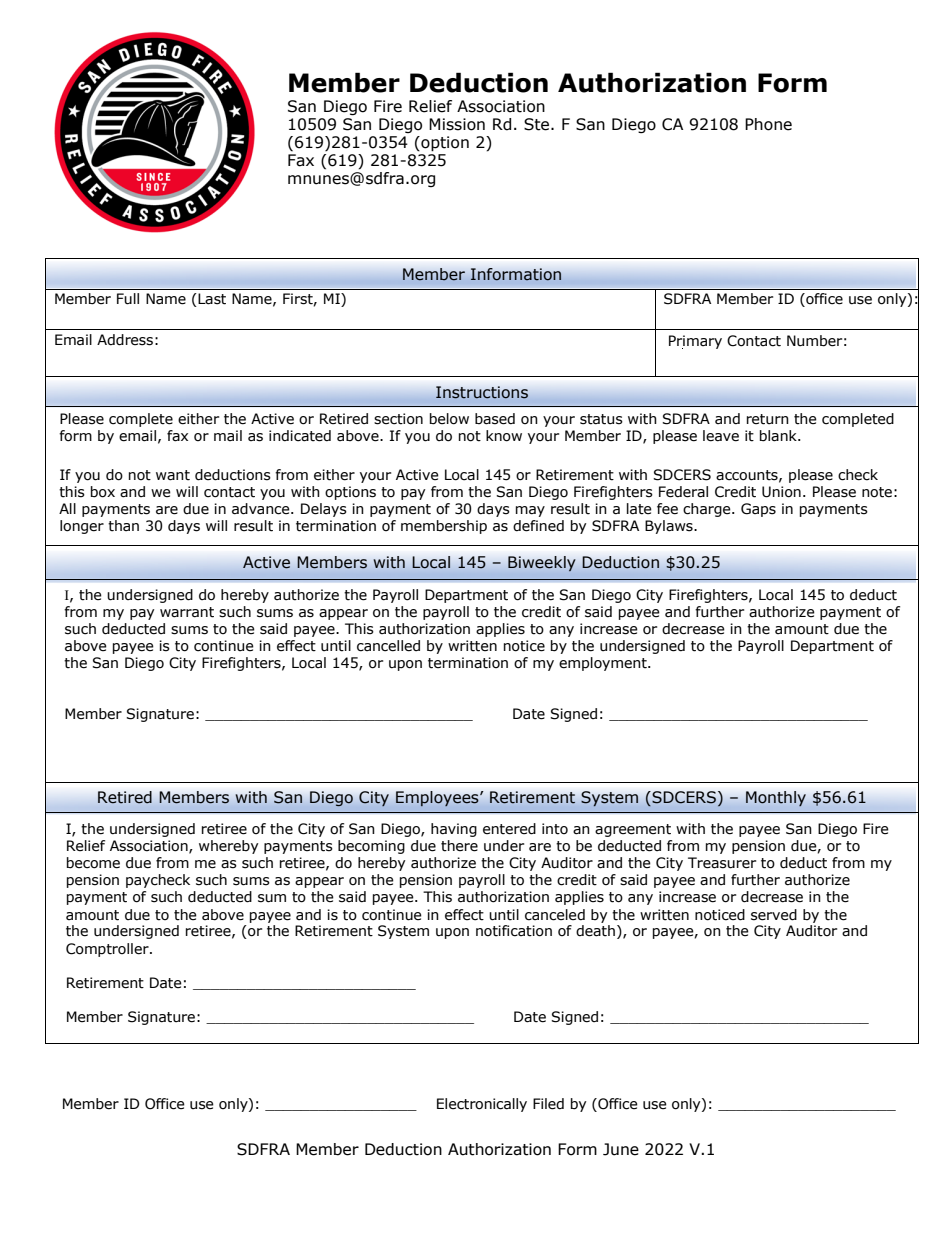  I want to click on June, so click(621, 1149).
